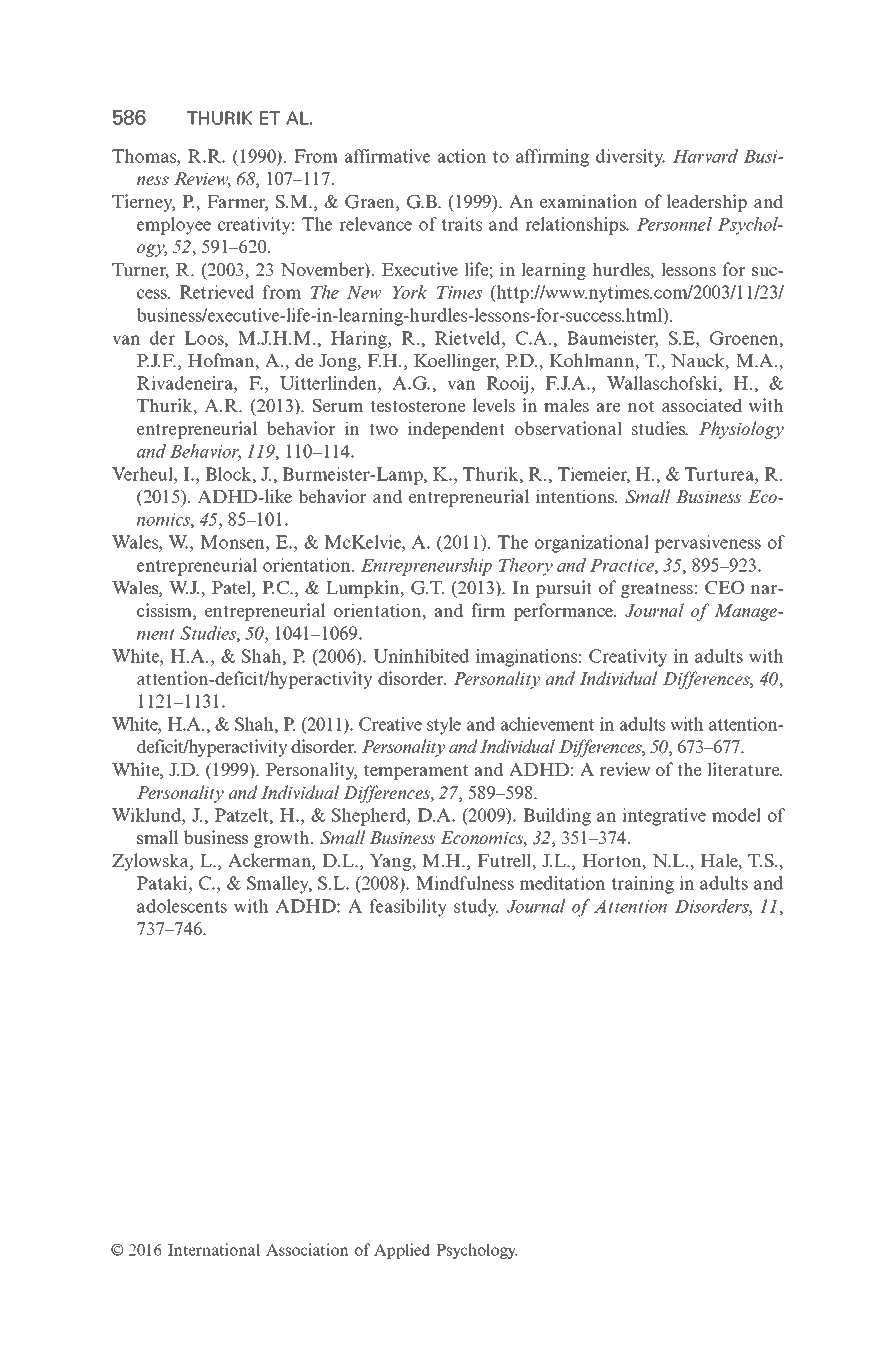 The height and width of the document is (1351, 896). What do you see at coordinates (338, 406) in the document?
I see `Serum` at bounding box center [338, 406].
